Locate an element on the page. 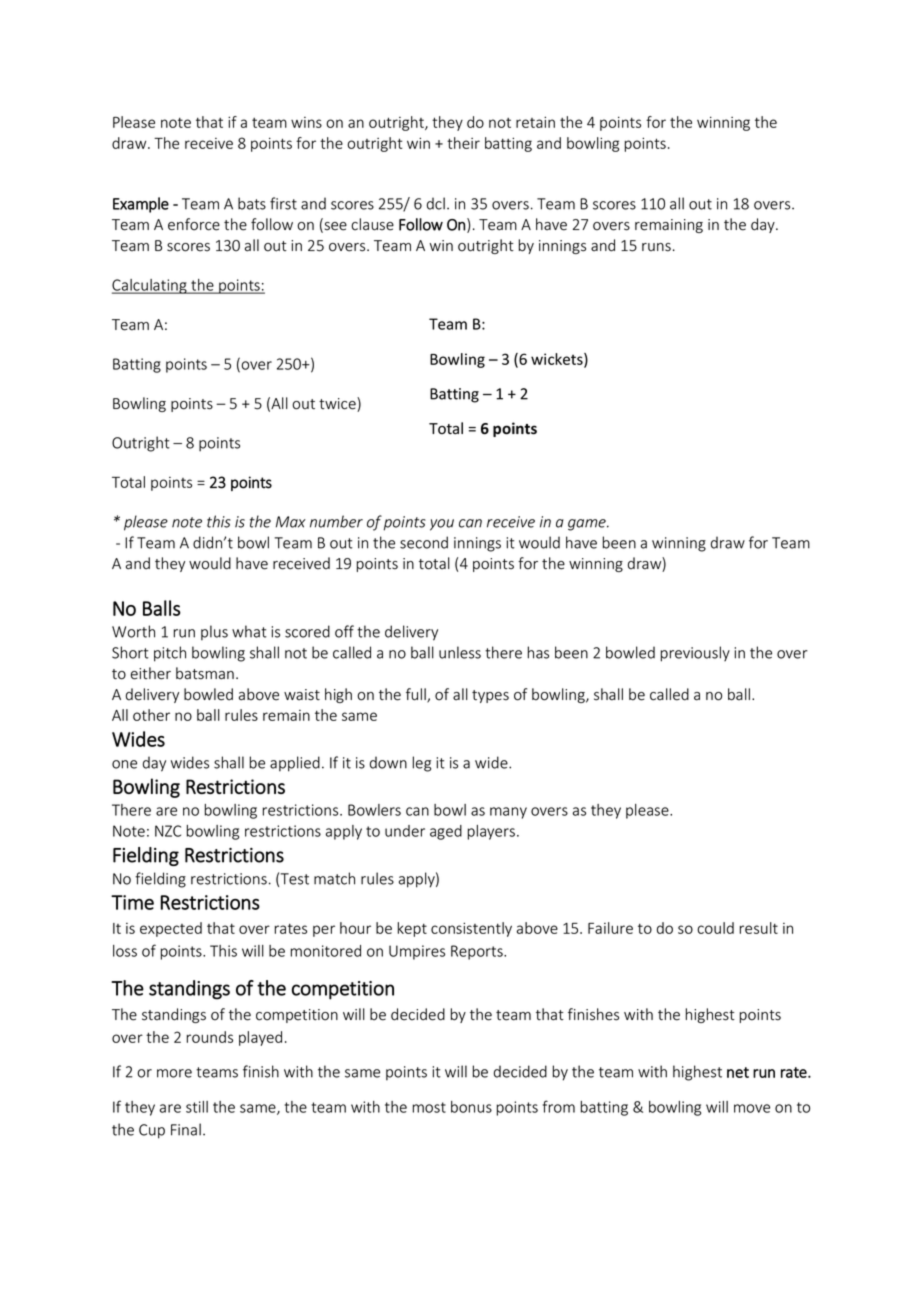  previously is located at coordinates (695, 654).
